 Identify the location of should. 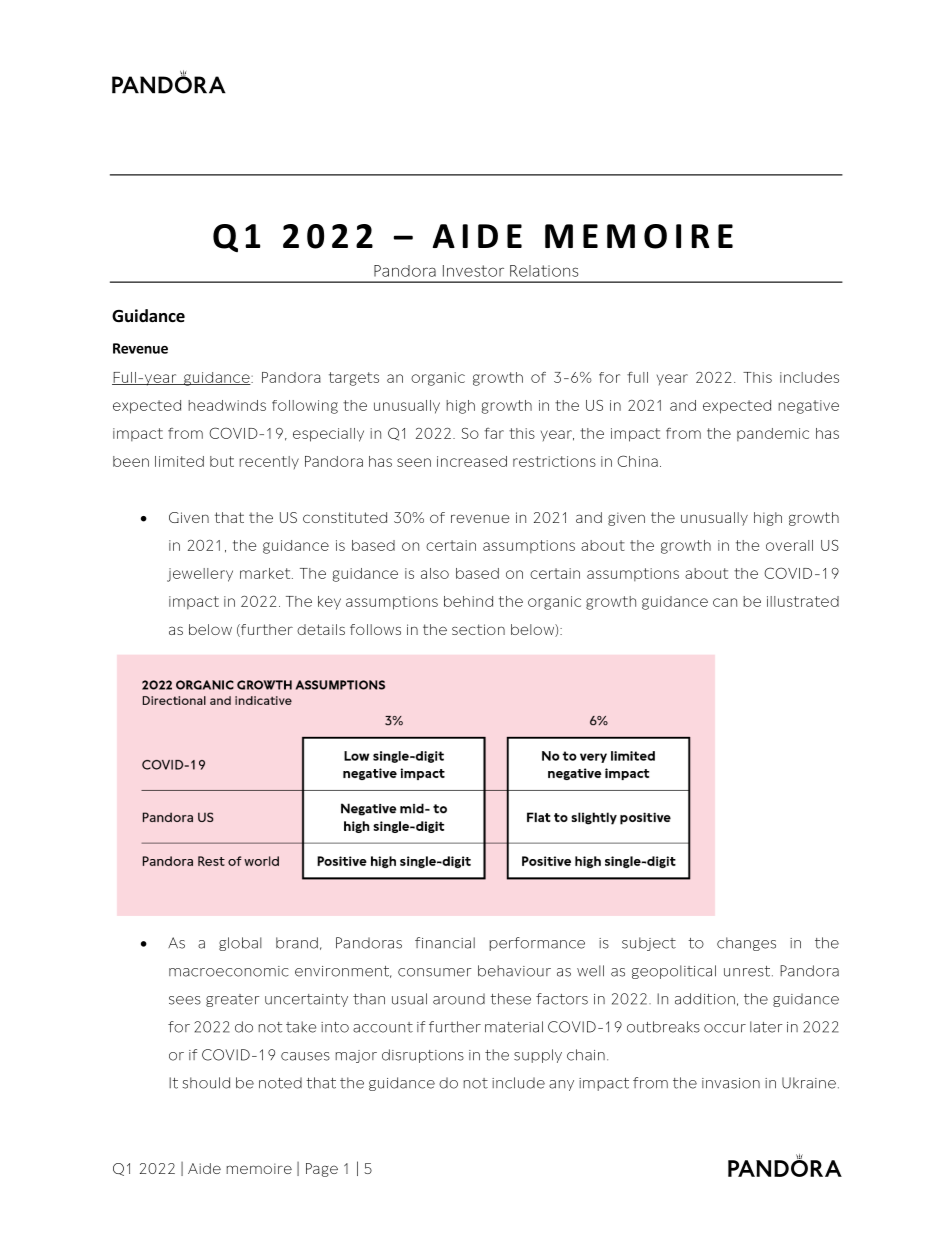
(206, 1083).
